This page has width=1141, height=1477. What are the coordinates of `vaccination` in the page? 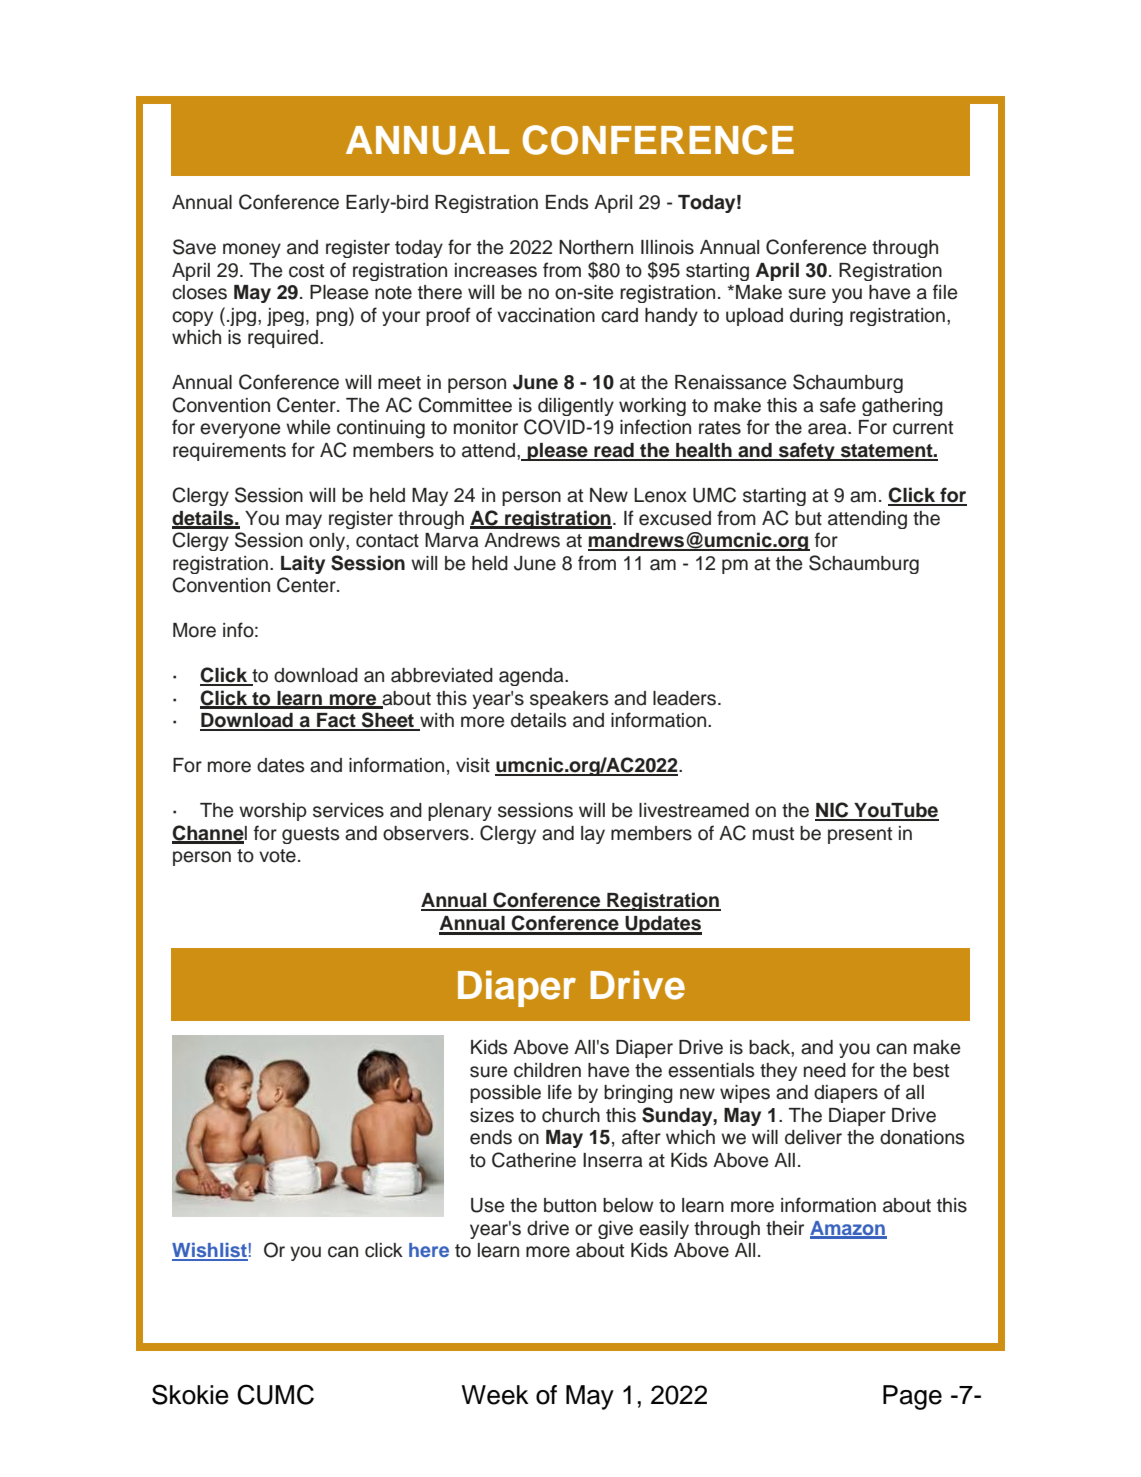 It's located at (546, 315).
